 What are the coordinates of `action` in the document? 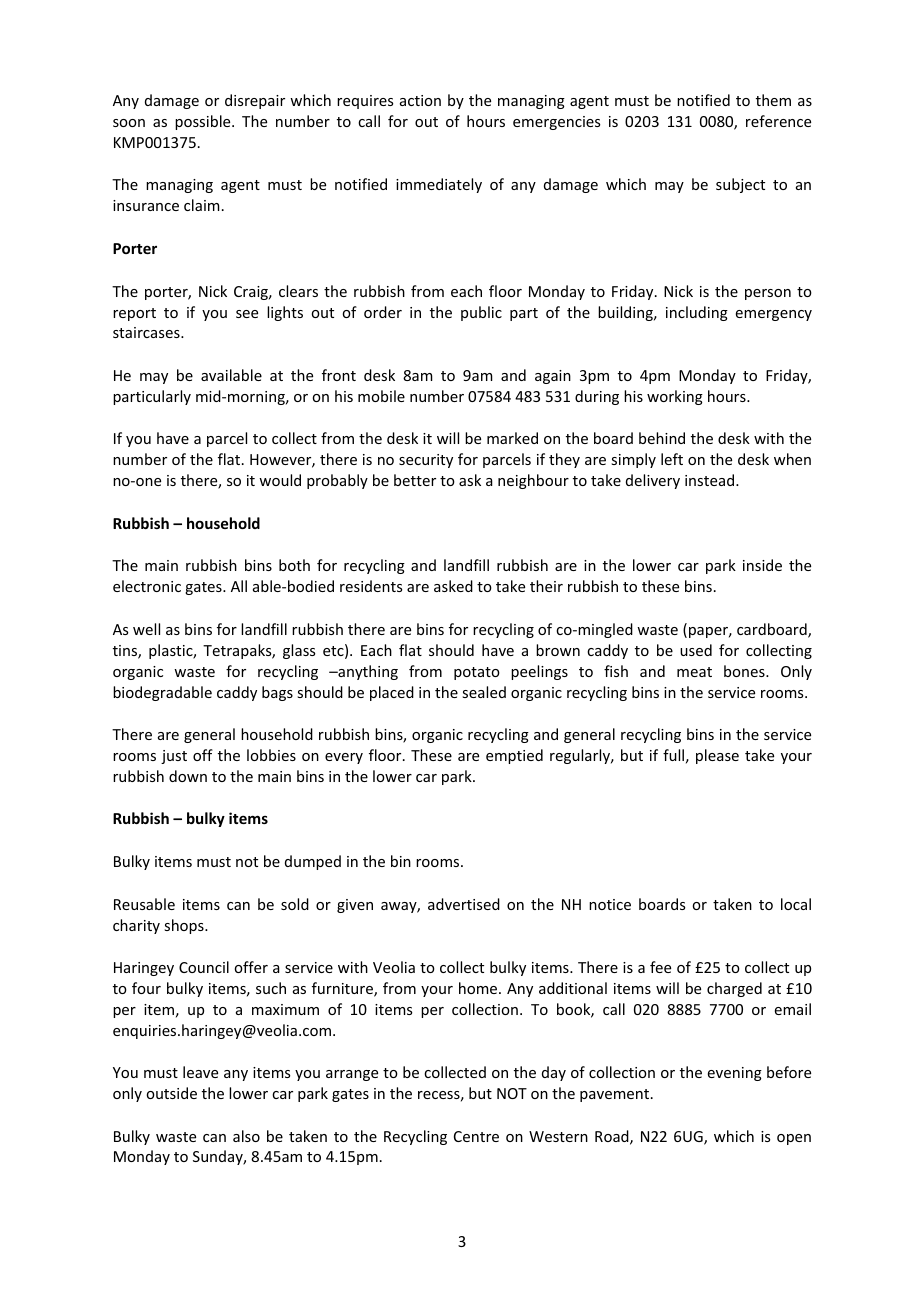 It's located at (420, 100).
